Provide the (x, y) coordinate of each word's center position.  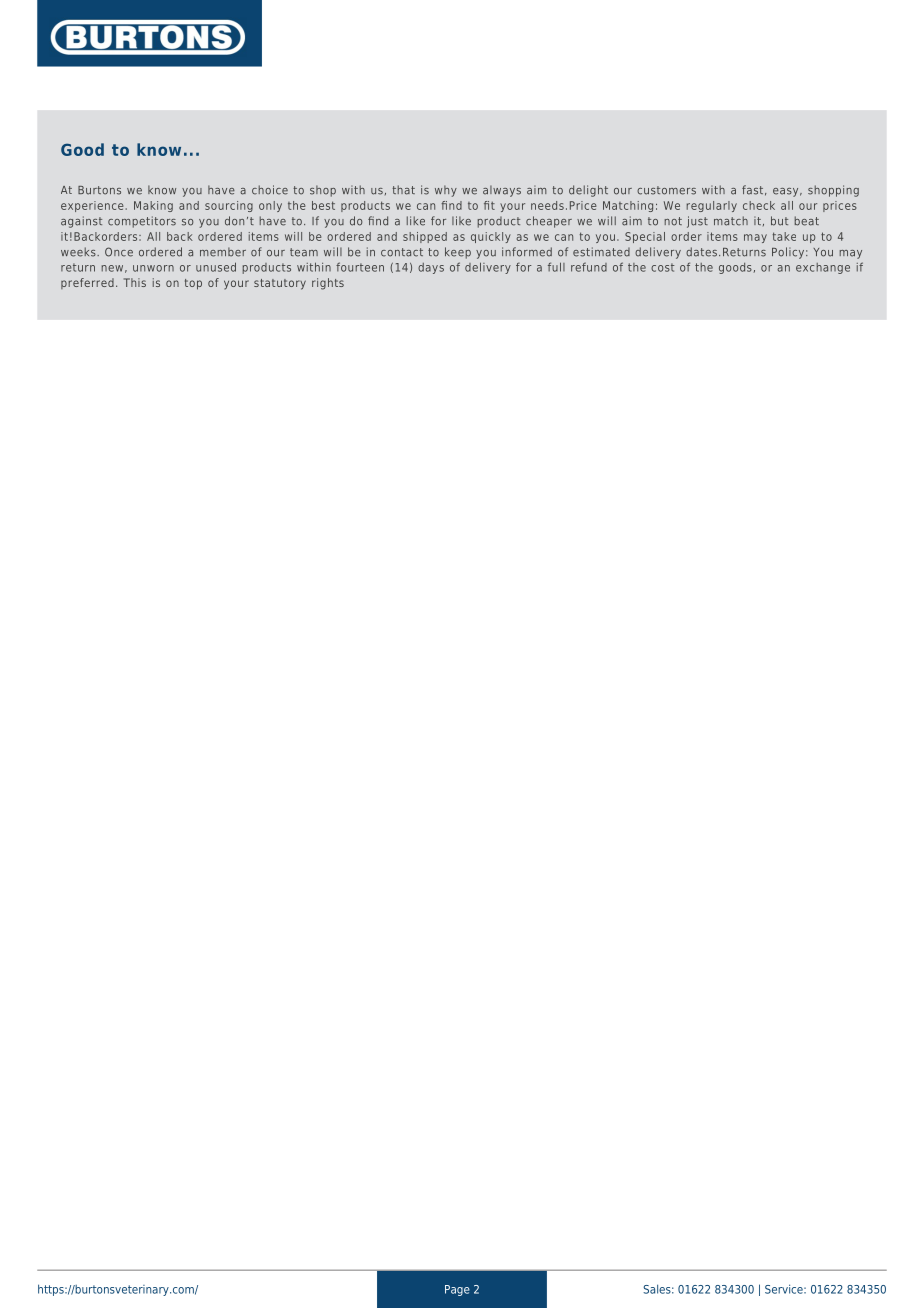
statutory (280, 284)
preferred (87, 283)
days (431, 268)
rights (328, 284)
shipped (425, 237)
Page (457, 1290)
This (135, 282)
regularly (712, 206)
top (193, 284)
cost (662, 267)
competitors (142, 222)
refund (589, 267)
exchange (823, 268)
